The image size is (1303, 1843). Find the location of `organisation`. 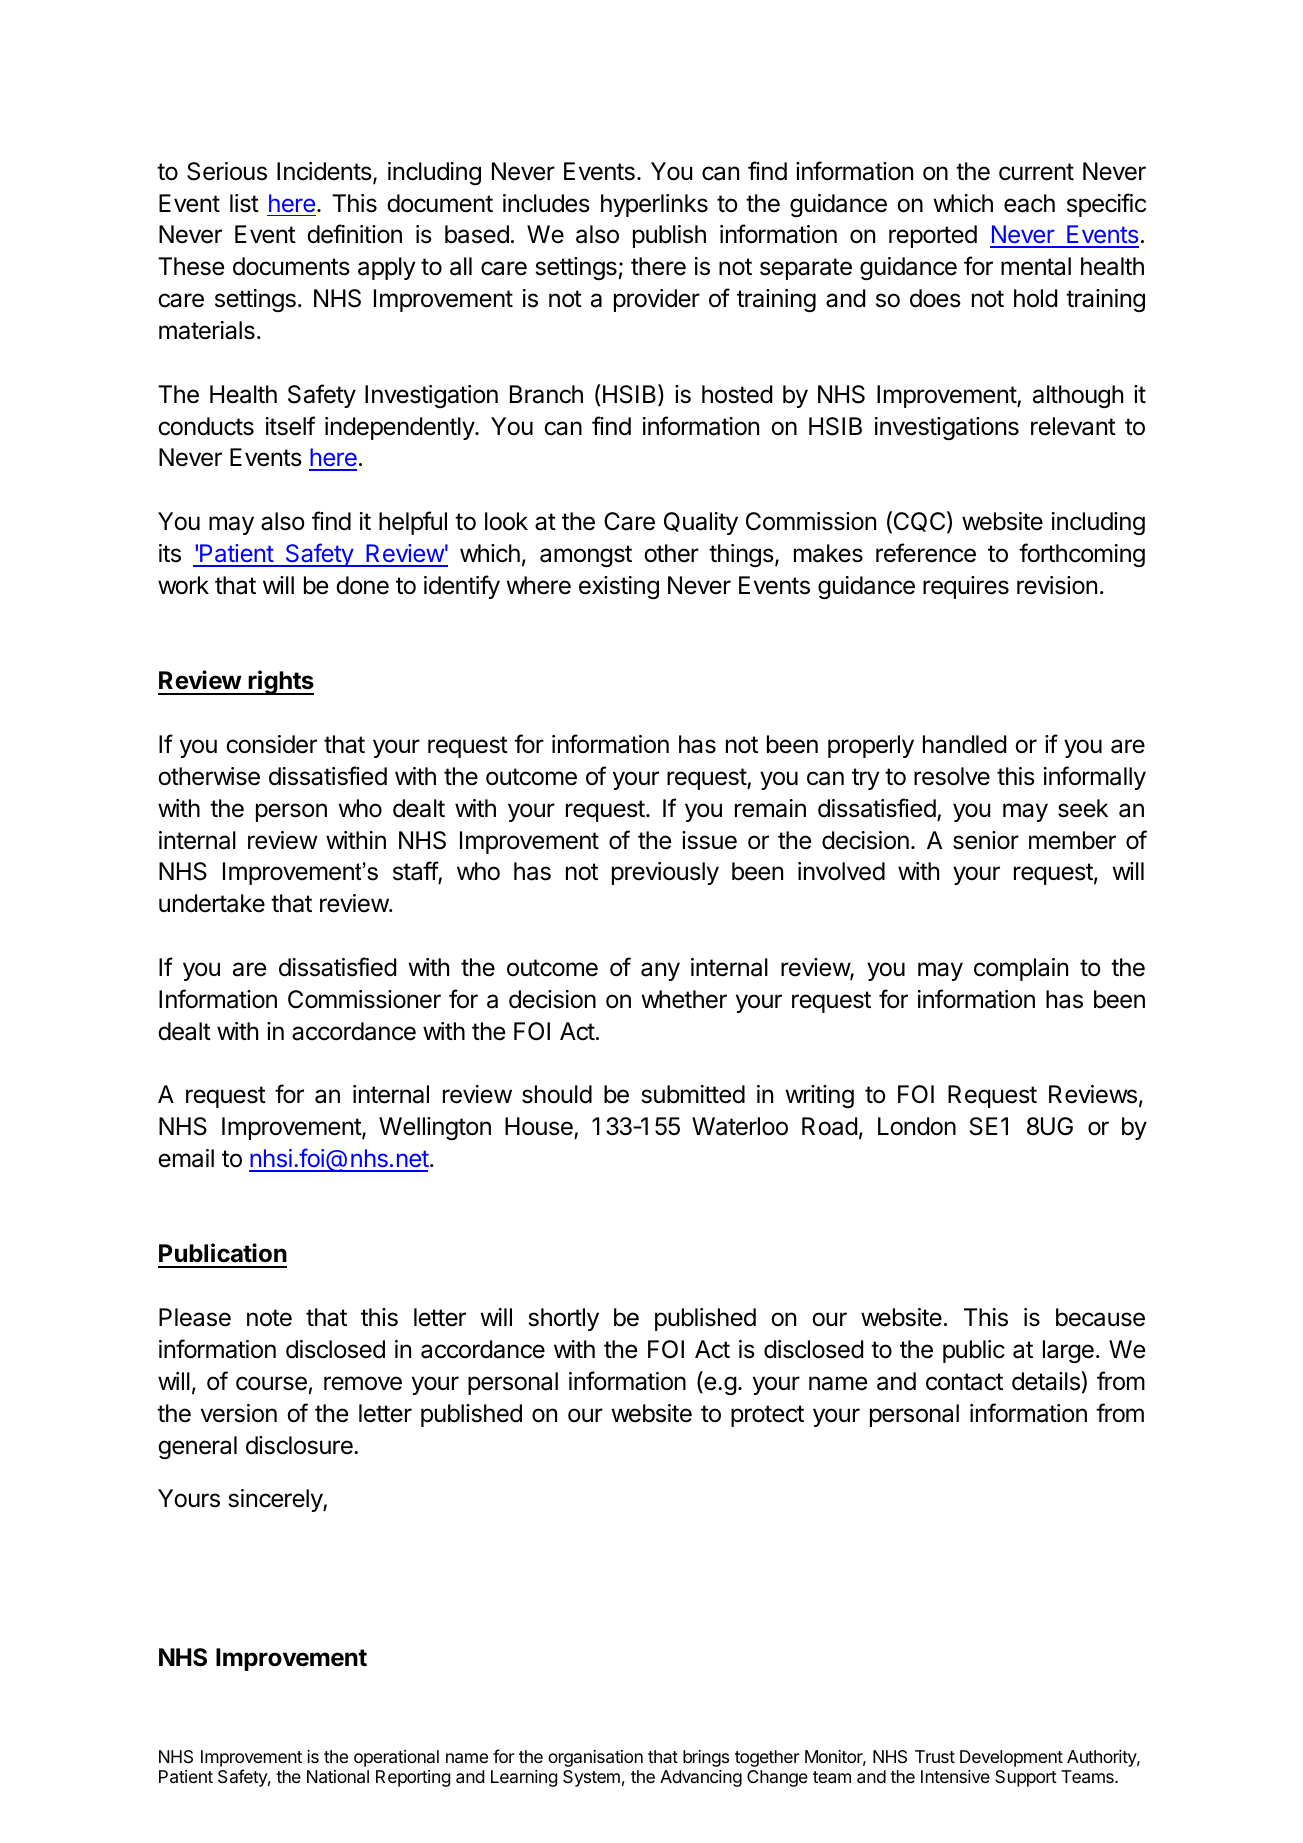

organisation is located at coordinates (595, 1758).
